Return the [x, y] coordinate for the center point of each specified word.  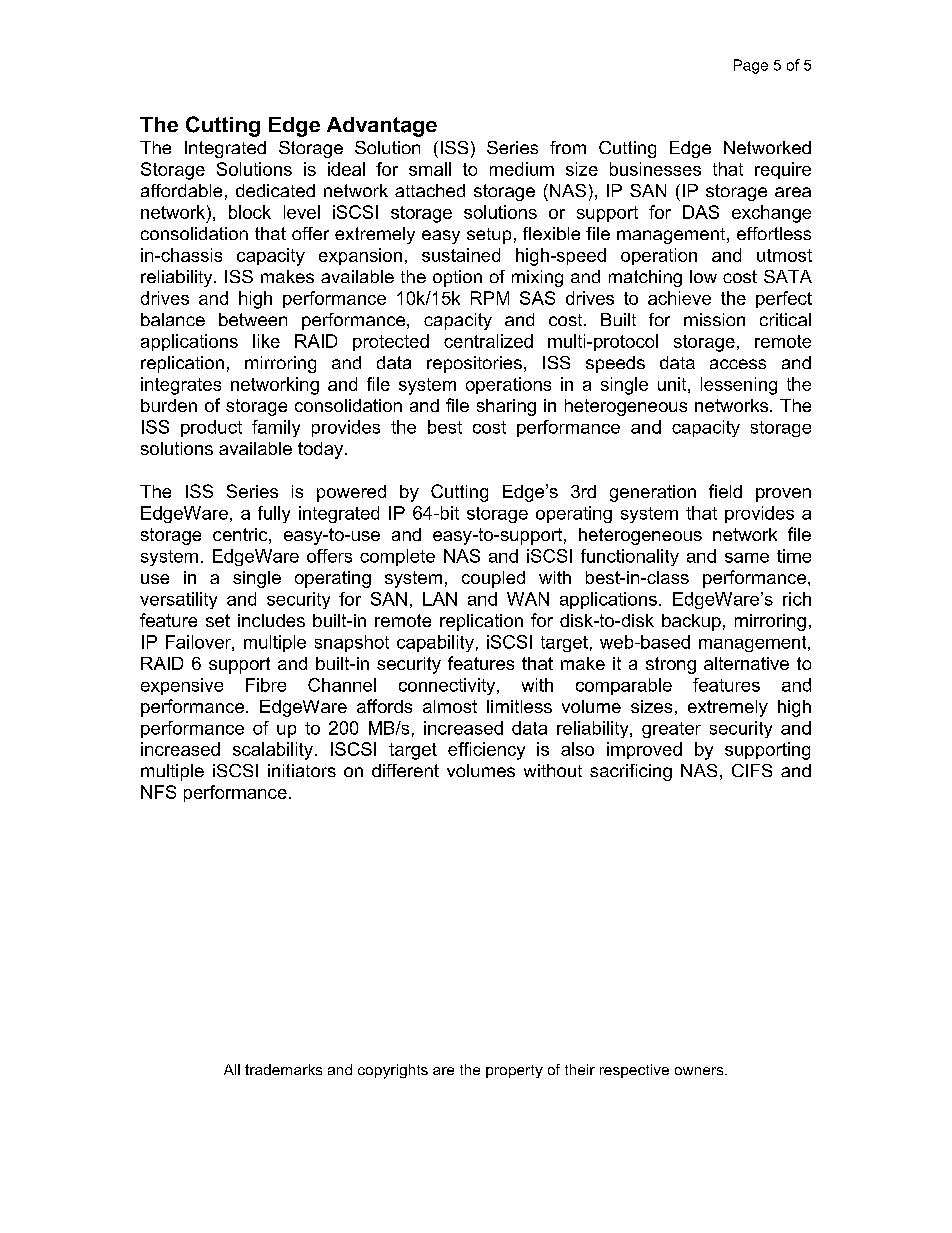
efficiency [486, 751]
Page [751, 66]
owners [700, 1071]
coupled [493, 579]
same [747, 558]
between [253, 319]
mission [714, 319]
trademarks [283, 1069]
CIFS [752, 770]
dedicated [275, 190]
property [514, 1071]
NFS [158, 792]
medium [522, 169]
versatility [178, 600]
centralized [488, 341]
